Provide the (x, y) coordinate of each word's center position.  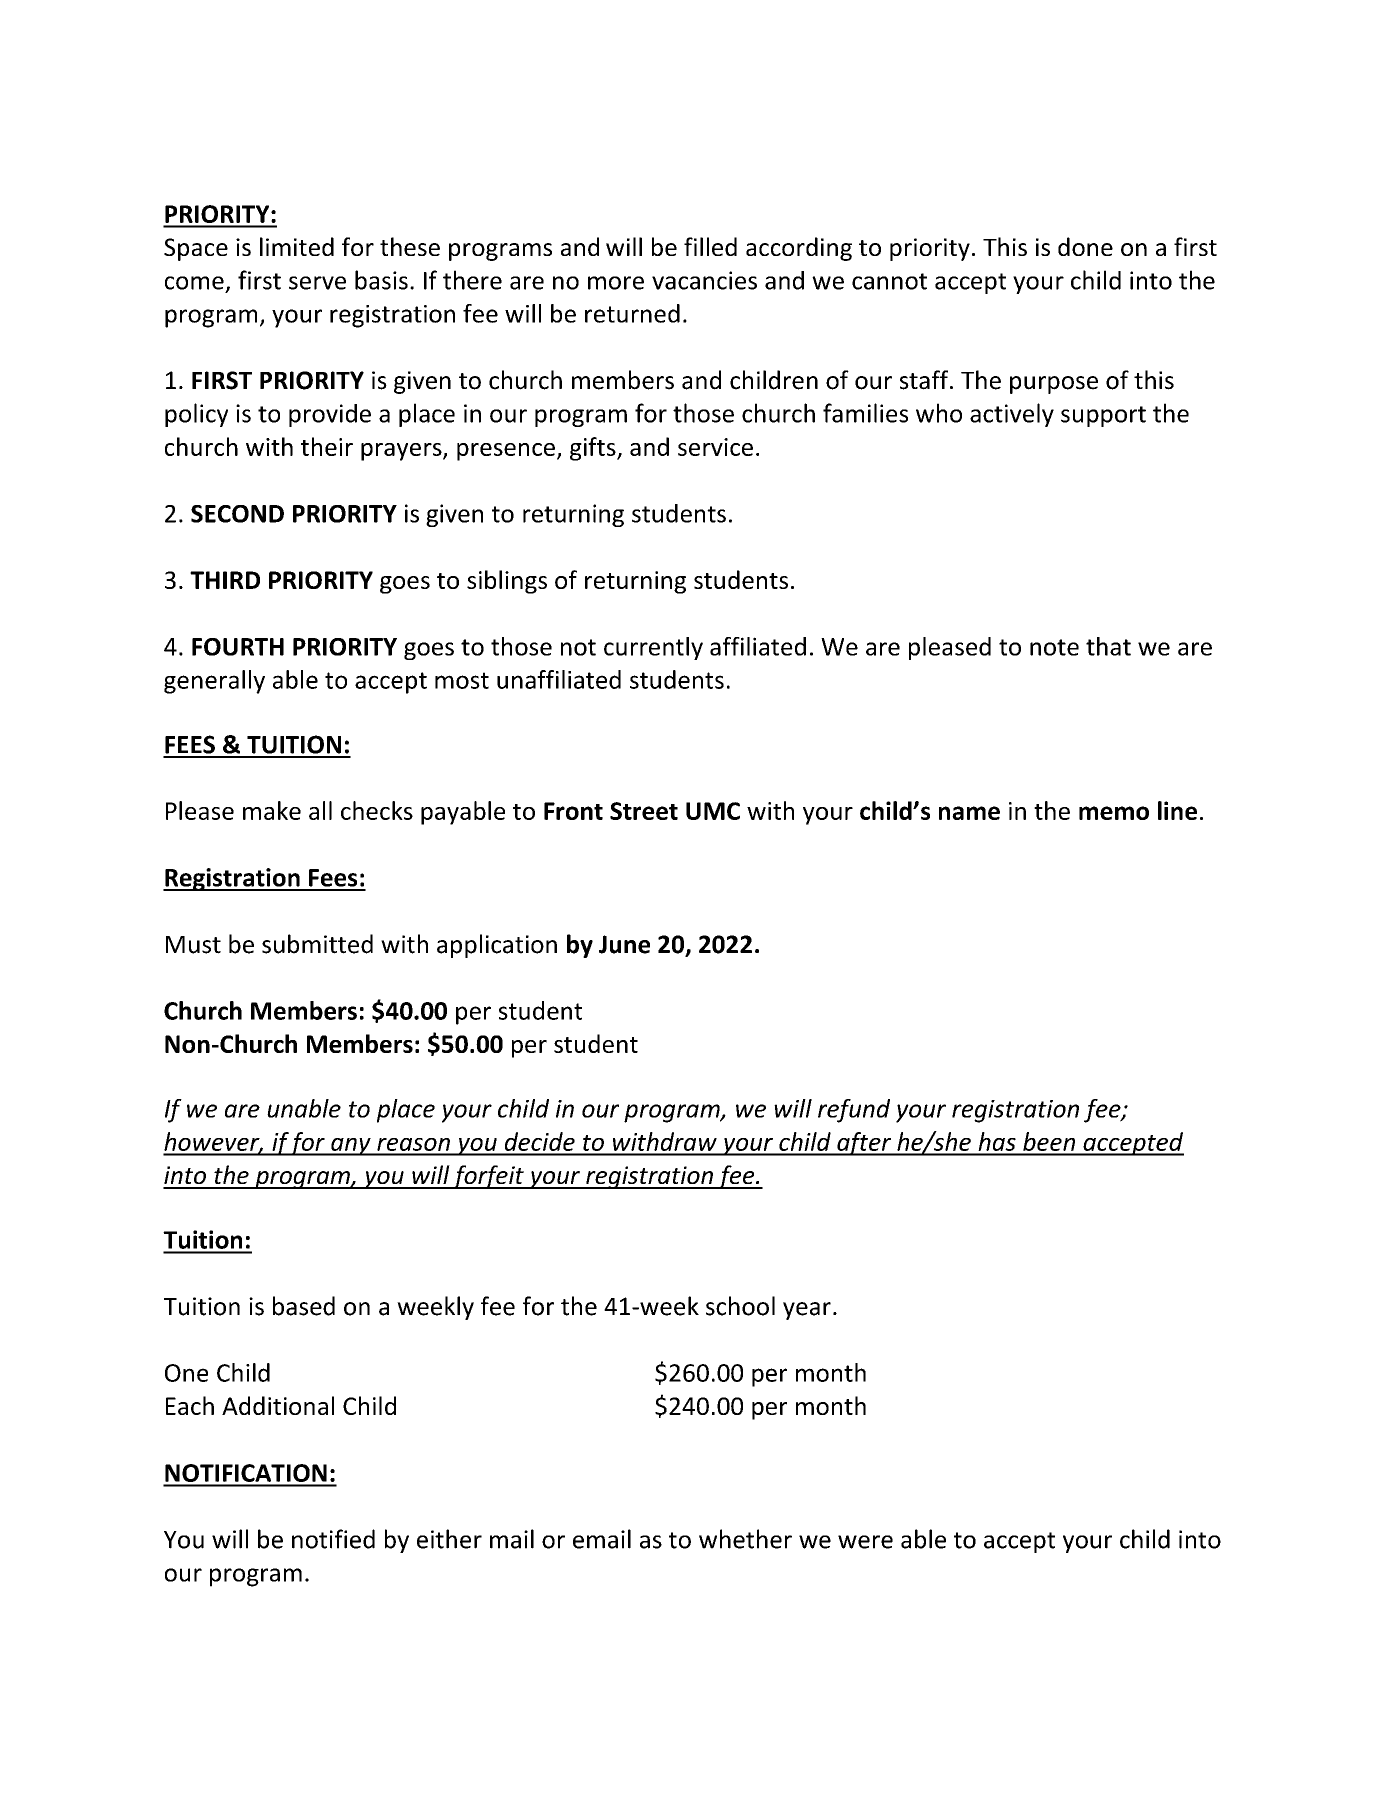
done (1085, 246)
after (864, 1144)
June (624, 944)
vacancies (704, 280)
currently (653, 648)
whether (745, 1539)
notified (333, 1539)
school (740, 1306)
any (351, 1147)
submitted (317, 944)
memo (1114, 813)
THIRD (225, 580)
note (1054, 647)
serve (317, 283)
